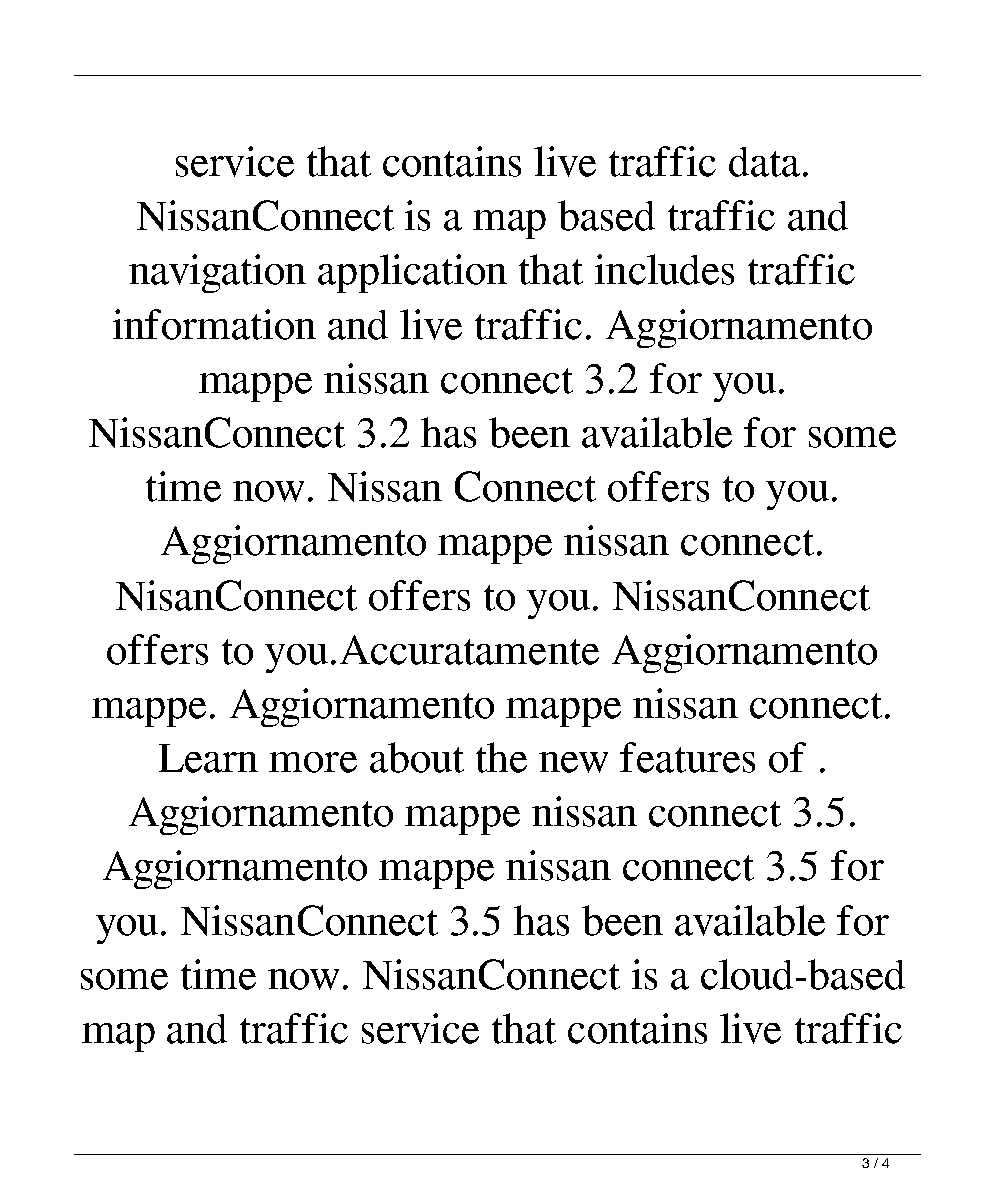 The height and width of the screenshot is (1204, 995). Describe the element at coordinates (417, 757) in the screenshot. I see `about` at that location.
